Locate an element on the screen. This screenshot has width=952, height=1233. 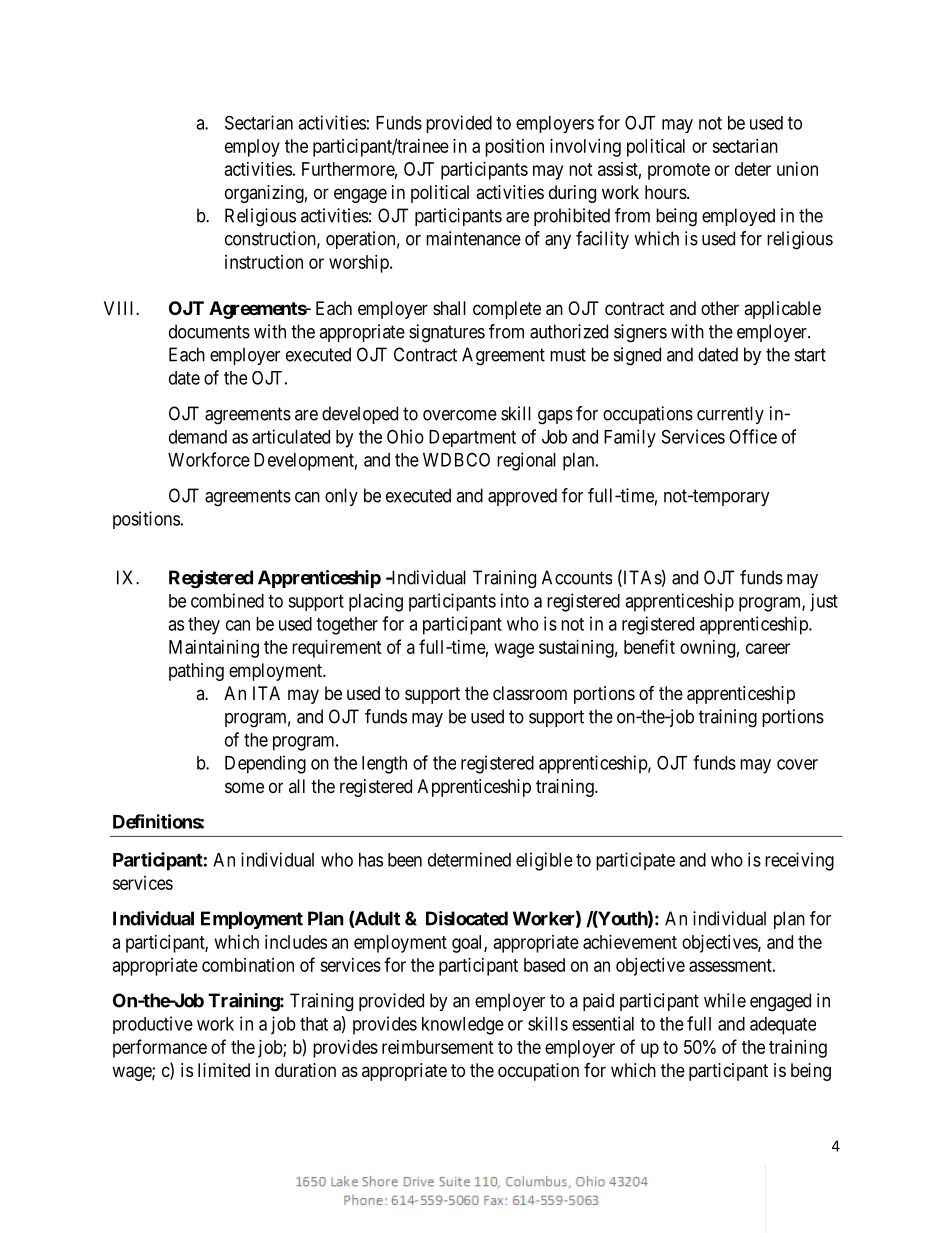
instruction is located at coordinates (264, 262).
